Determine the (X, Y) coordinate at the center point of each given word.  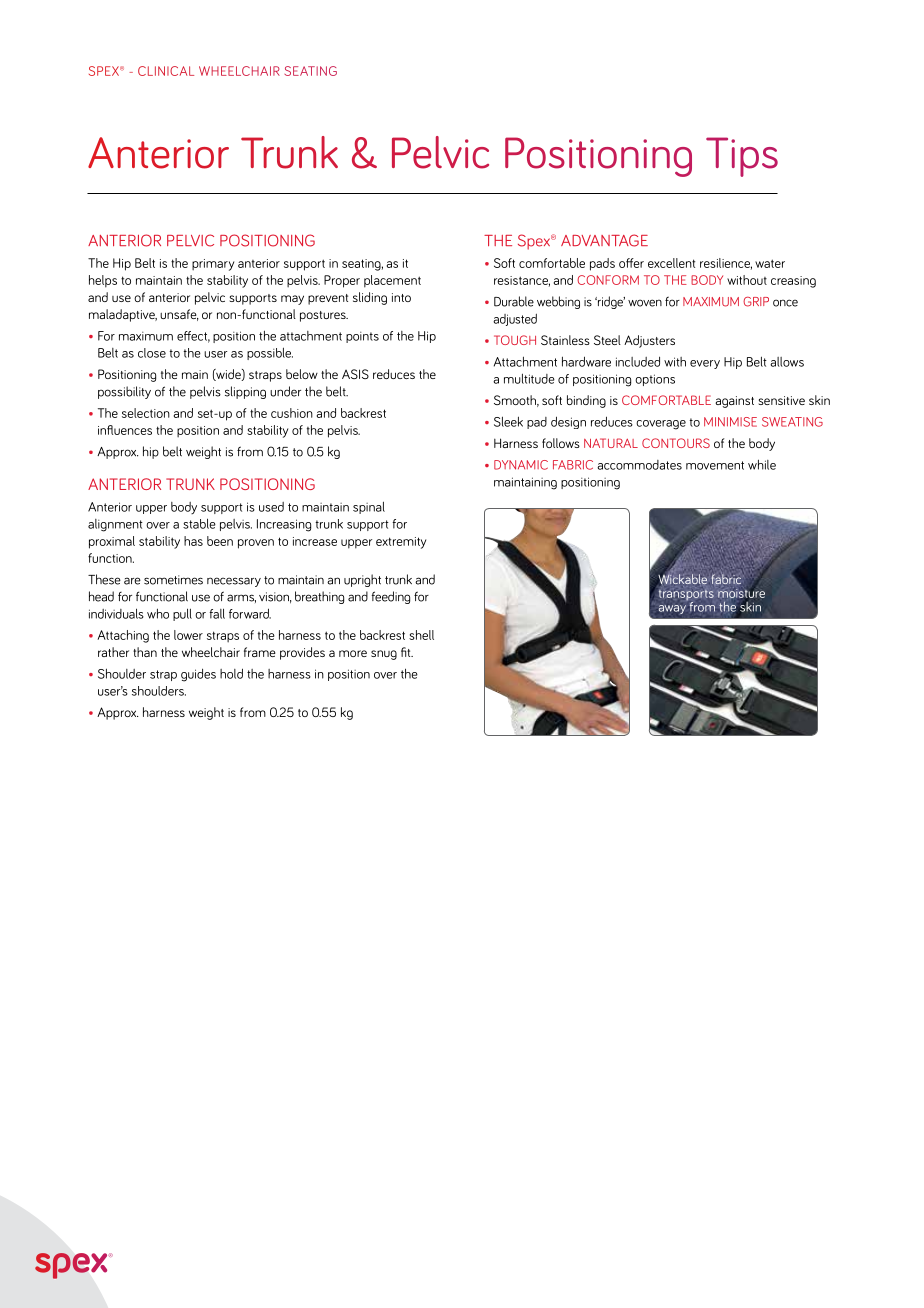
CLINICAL (166, 71)
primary (213, 265)
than (145, 652)
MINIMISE (730, 422)
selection (146, 413)
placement (392, 281)
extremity (401, 543)
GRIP (756, 302)
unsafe (179, 315)
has (193, 541)
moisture (740, 593)
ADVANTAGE (604, 240)
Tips (742, 157)
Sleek (508, 421)
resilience (726, 264)
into (401, 297)
